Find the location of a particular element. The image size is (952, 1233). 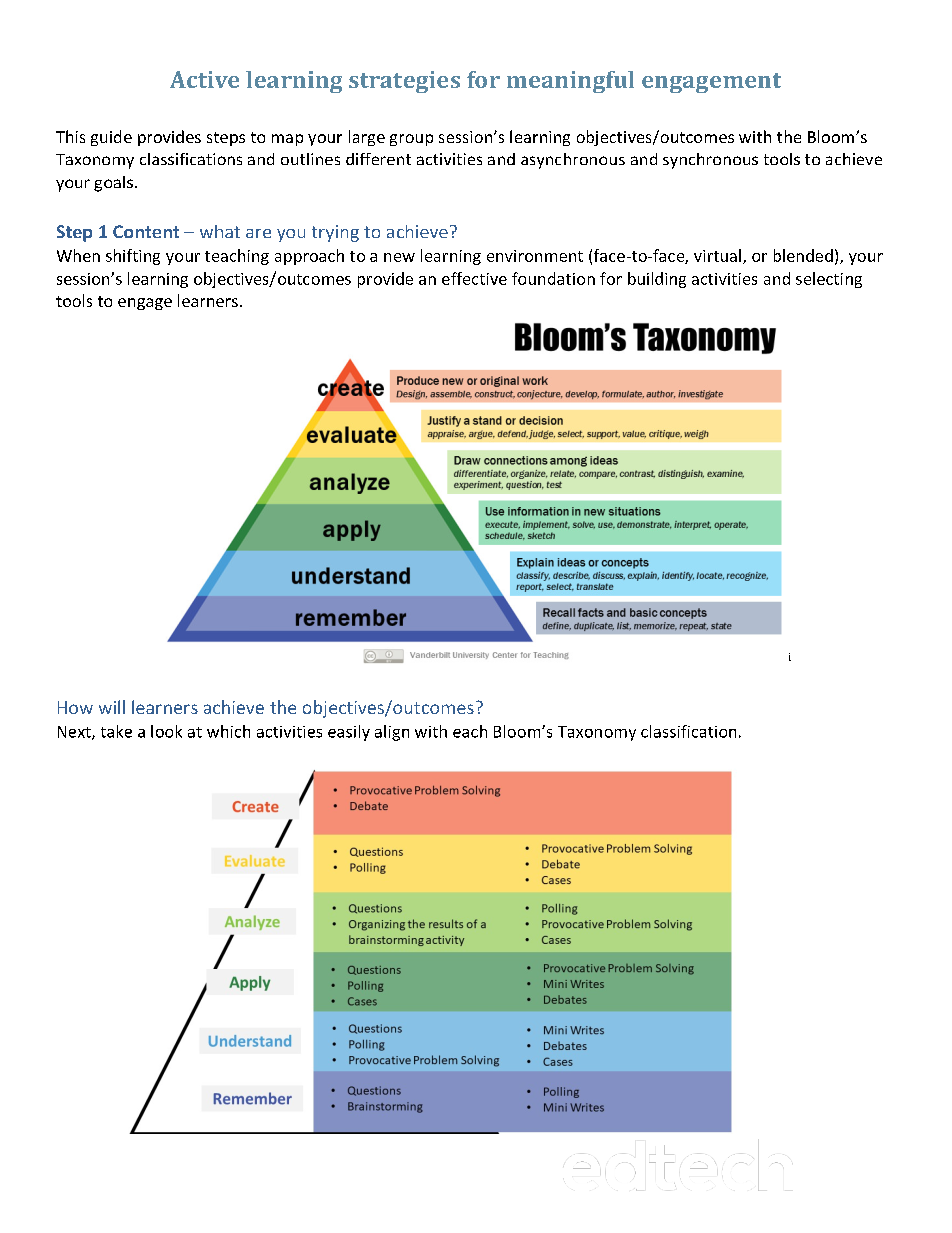

look is located at coordinates (166, 731).
